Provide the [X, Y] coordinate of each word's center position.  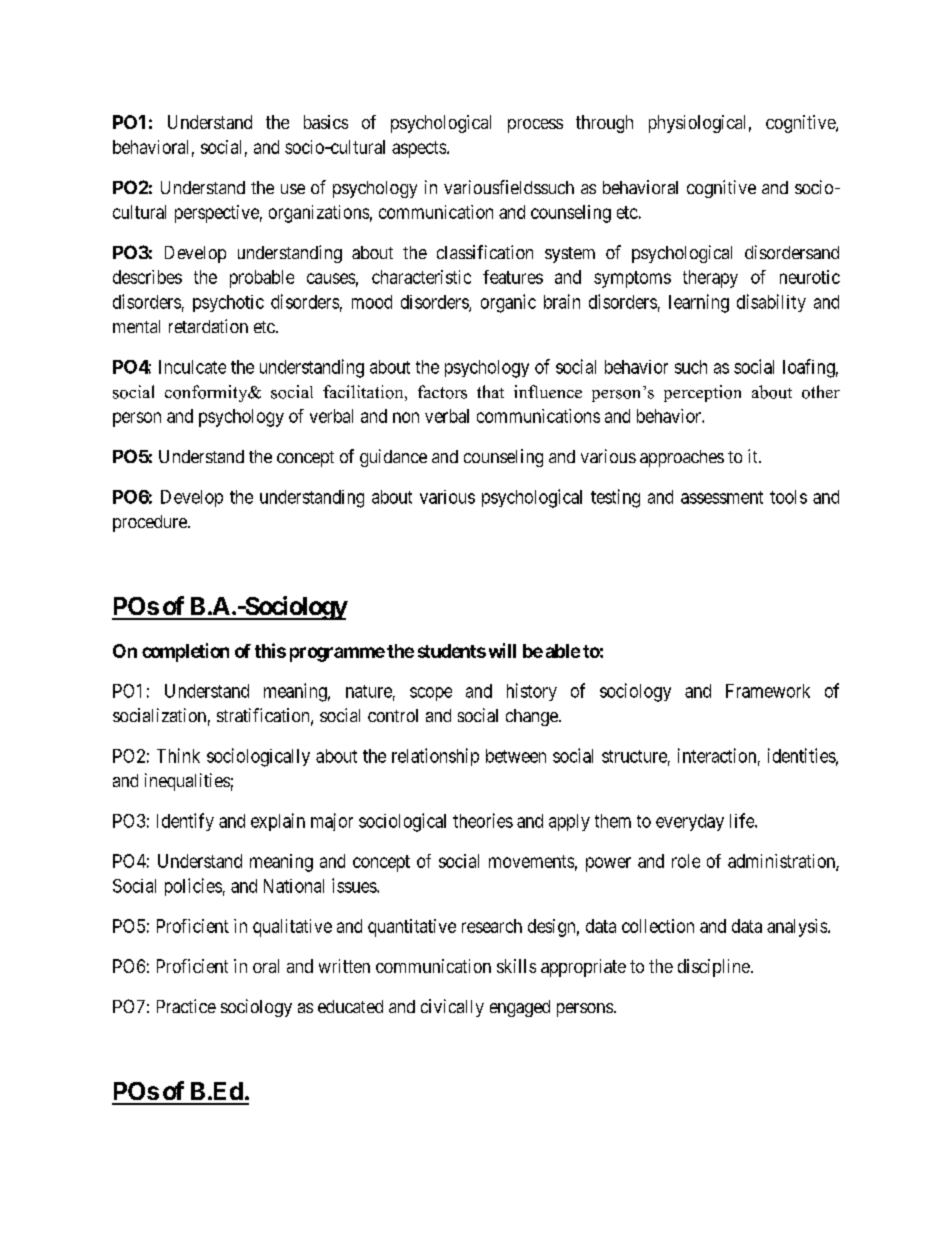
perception [702, 393]
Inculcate [192, 367]
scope [431, 694]
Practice [186, 1006]
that [490, 391]
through [604, 124]
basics [326, 122]
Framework [768, 691]
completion [185, 652]
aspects [419, 149]
